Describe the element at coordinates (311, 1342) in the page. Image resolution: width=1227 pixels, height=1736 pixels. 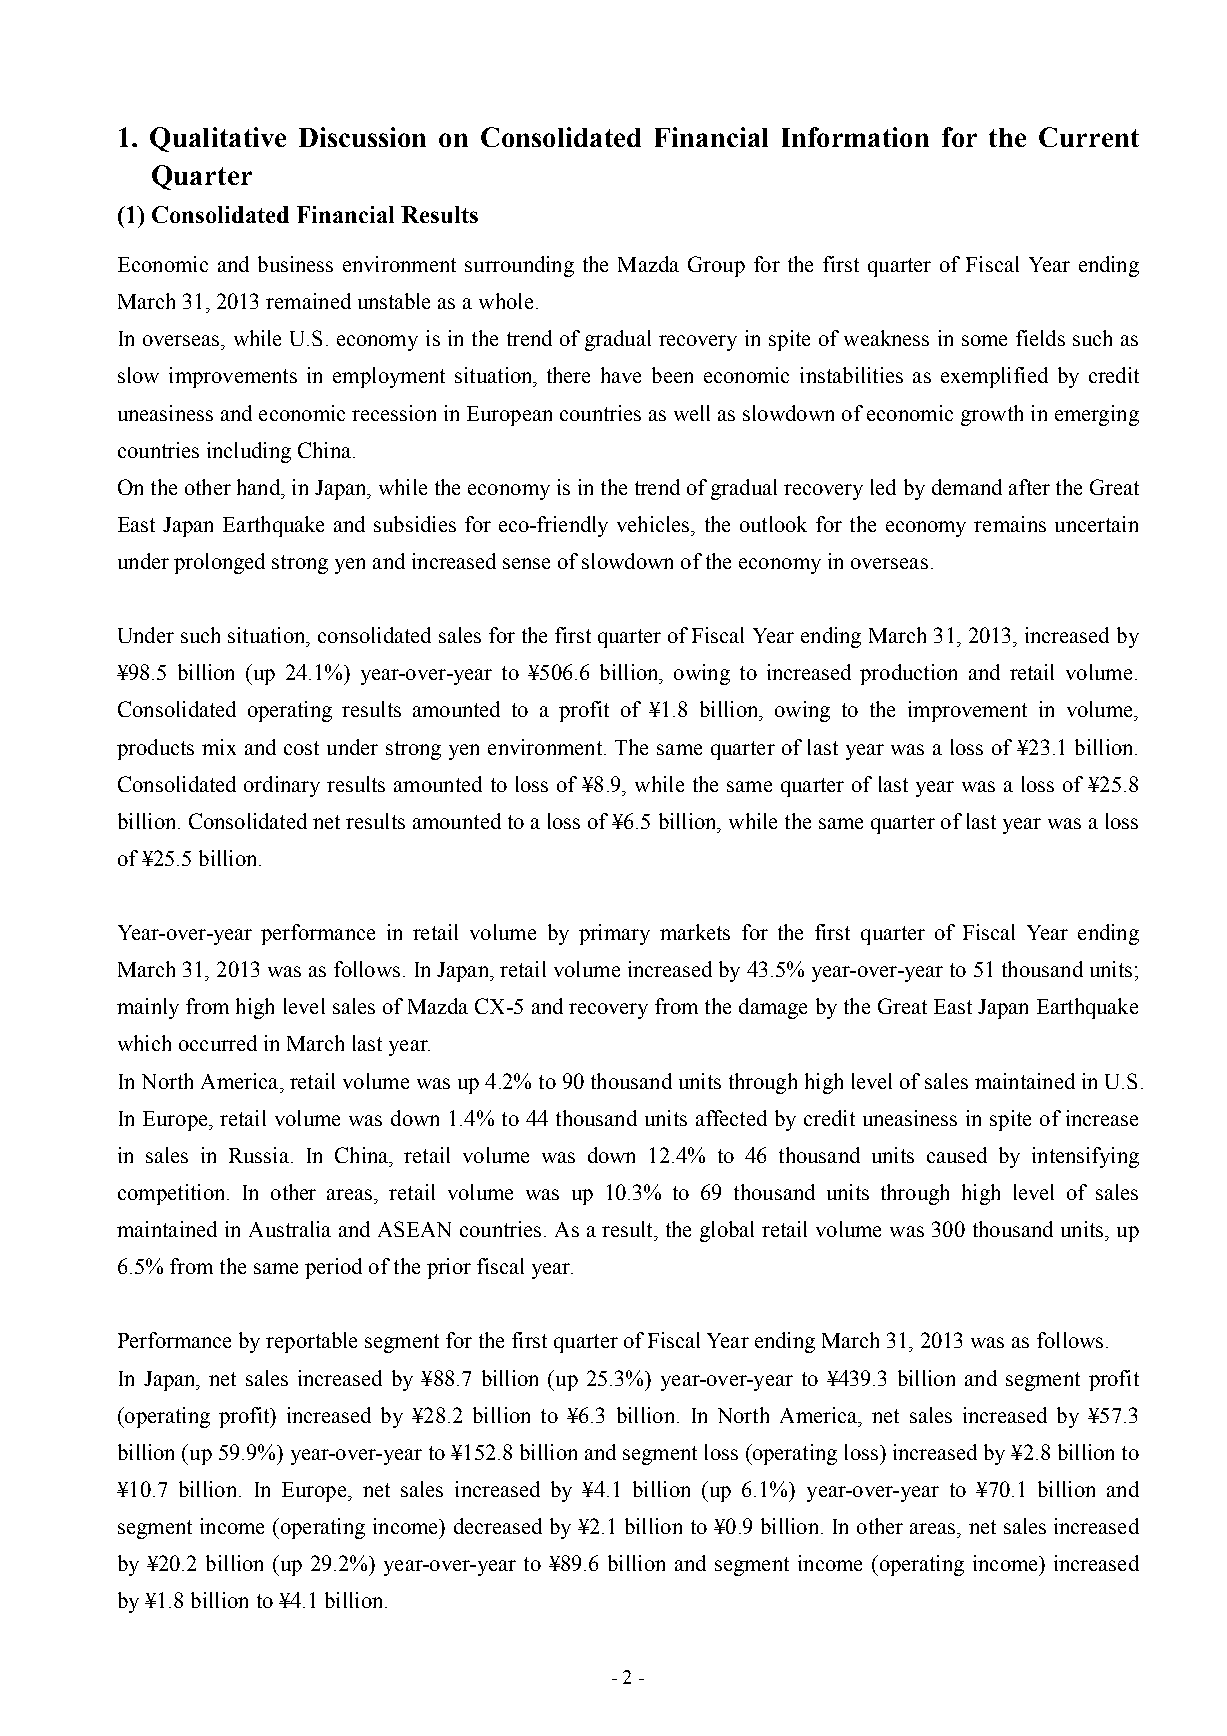
I see `reportable` at that location.
